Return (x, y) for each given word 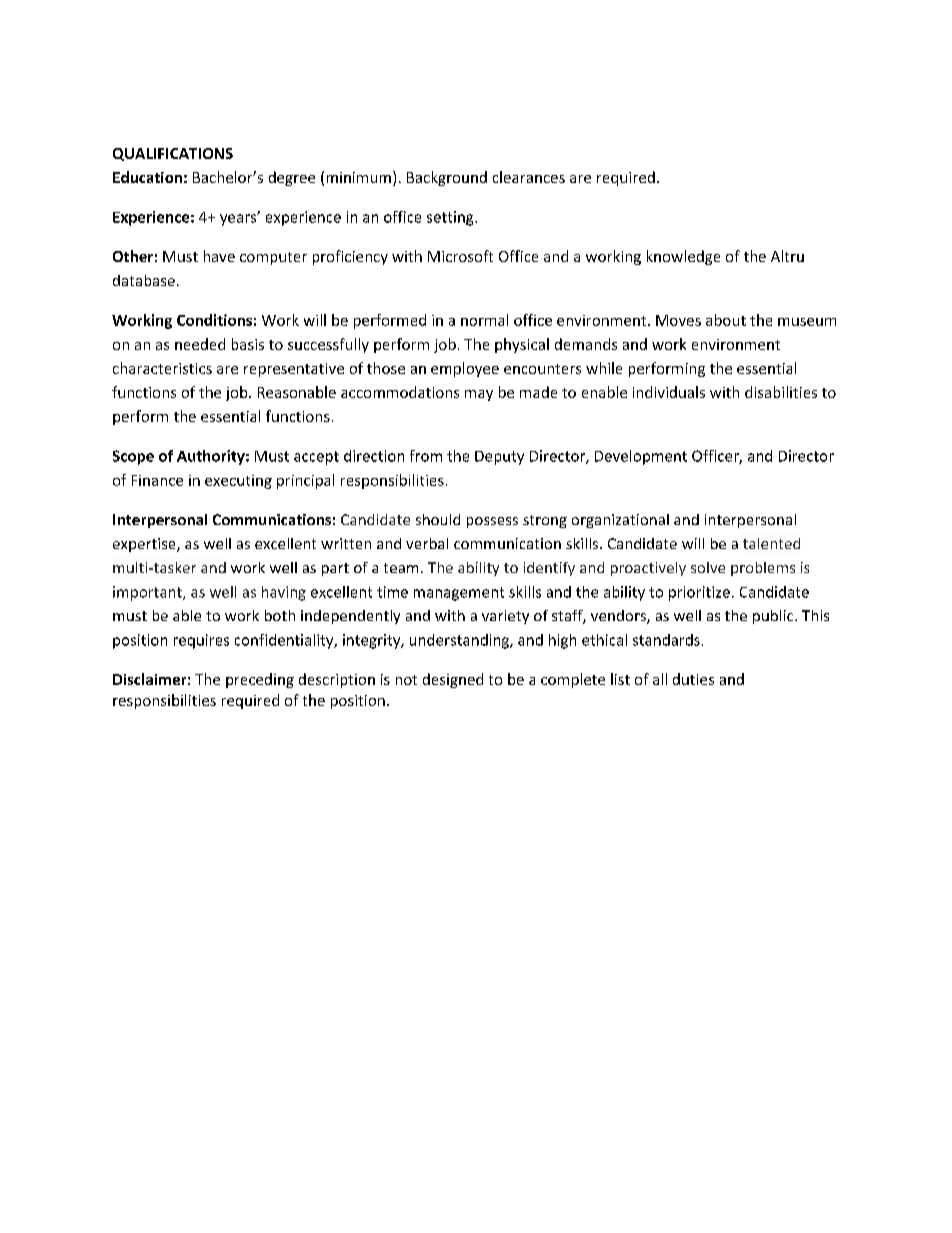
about (726, 320)
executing (238, 482)
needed (200, 344)
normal (484, 320)
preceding (260, 680)
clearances (529, 177)
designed (453, 680)
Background (447, 178)
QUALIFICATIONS (173, 154)
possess (492, 522)
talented (771, 543)
